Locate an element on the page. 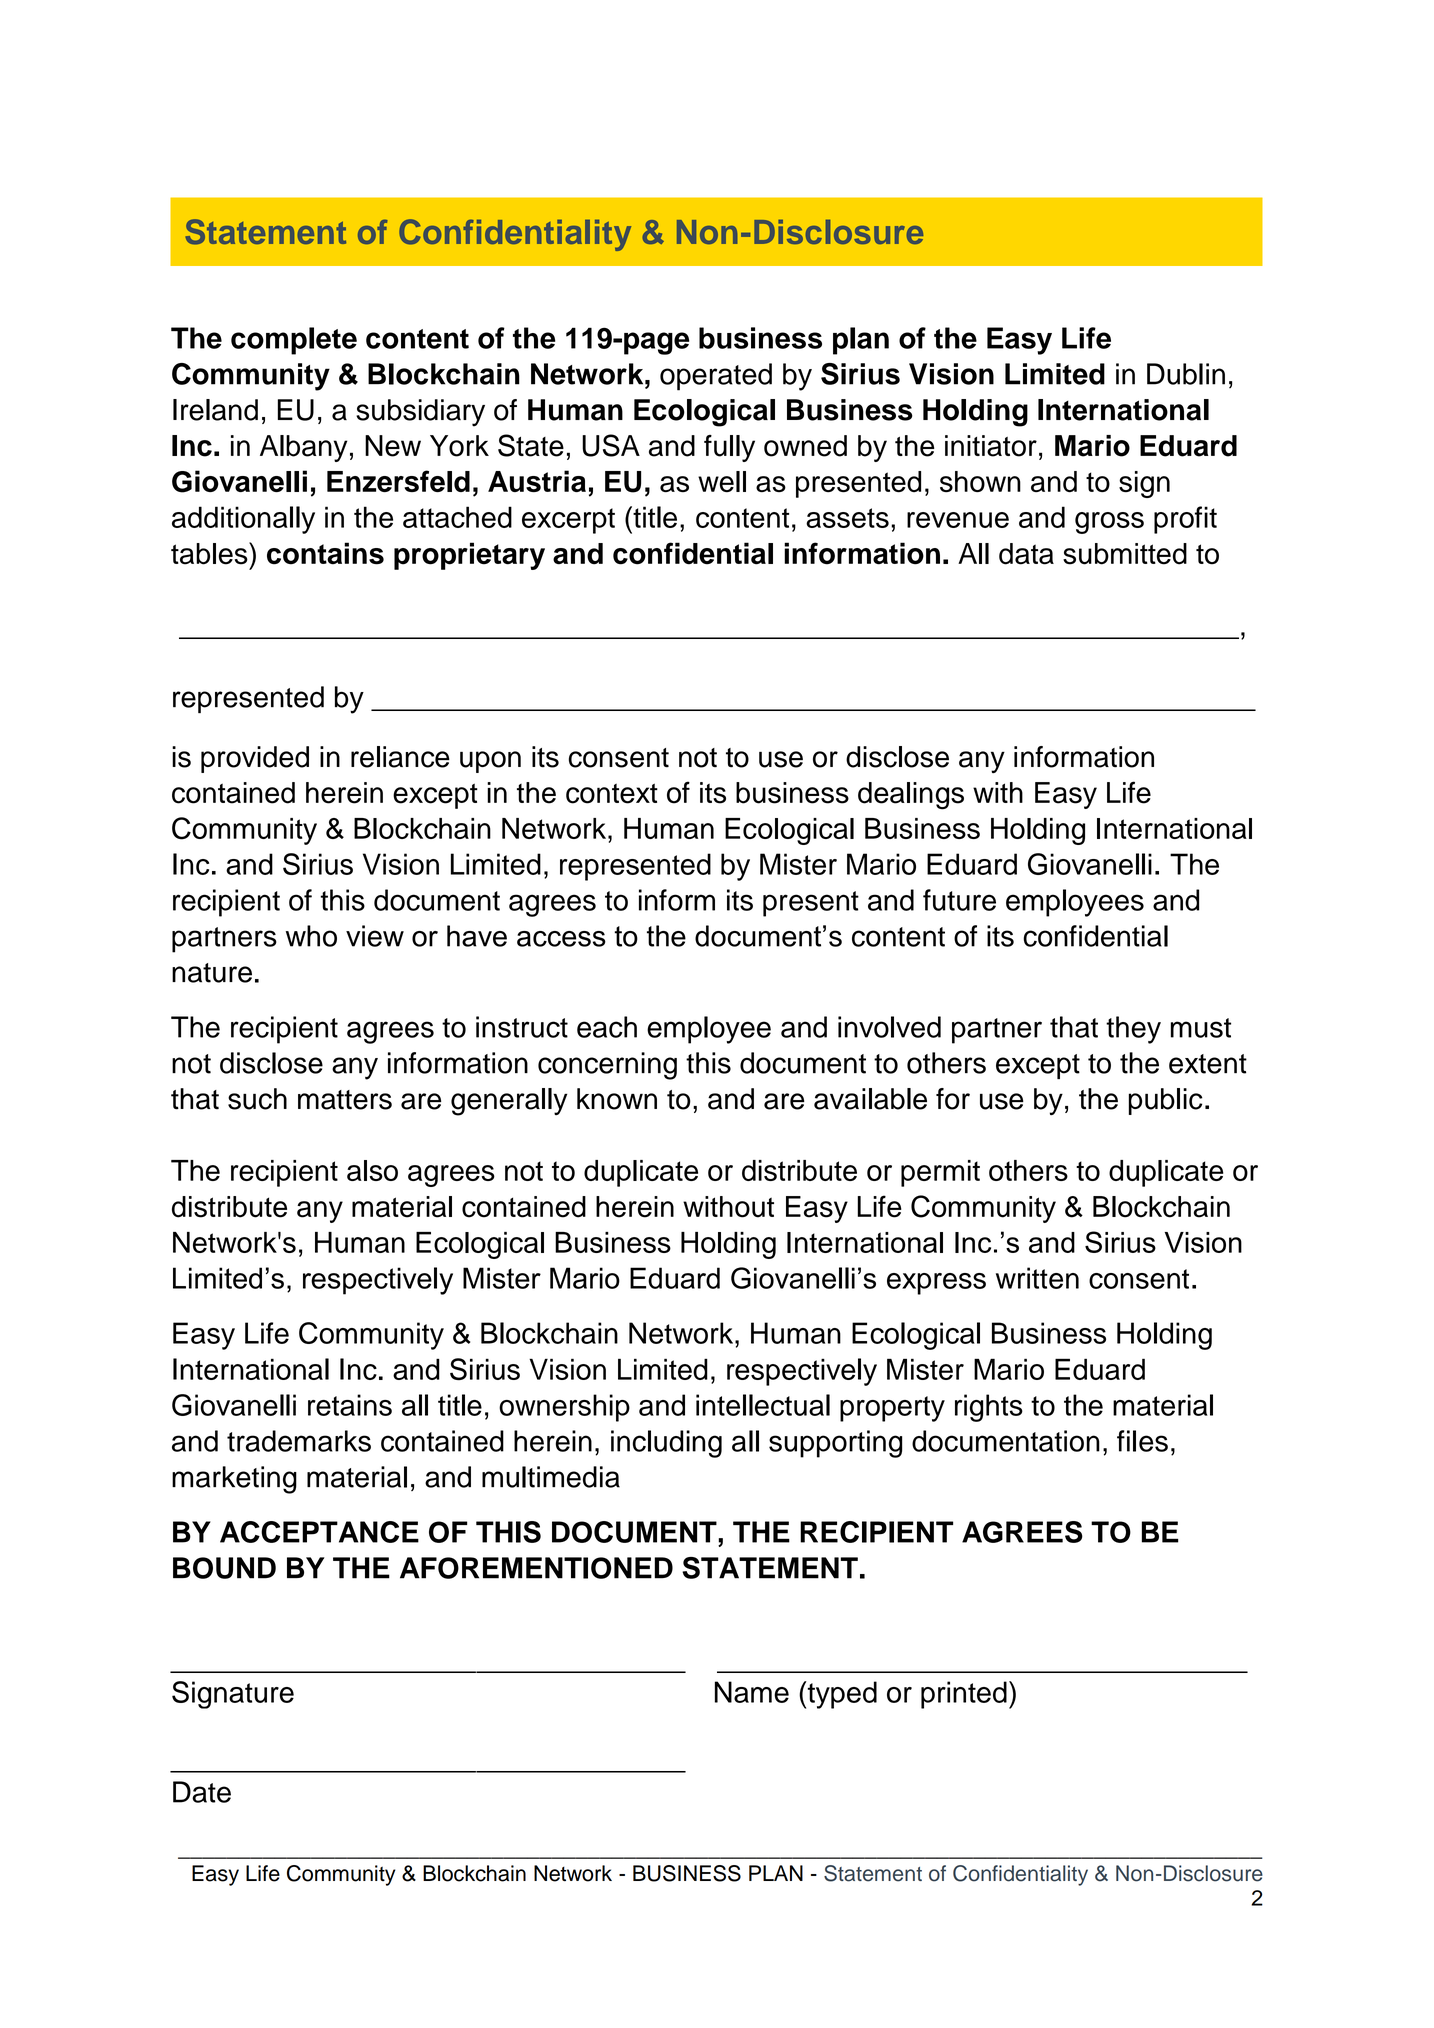  complete is located at coordinates (294, 341).
